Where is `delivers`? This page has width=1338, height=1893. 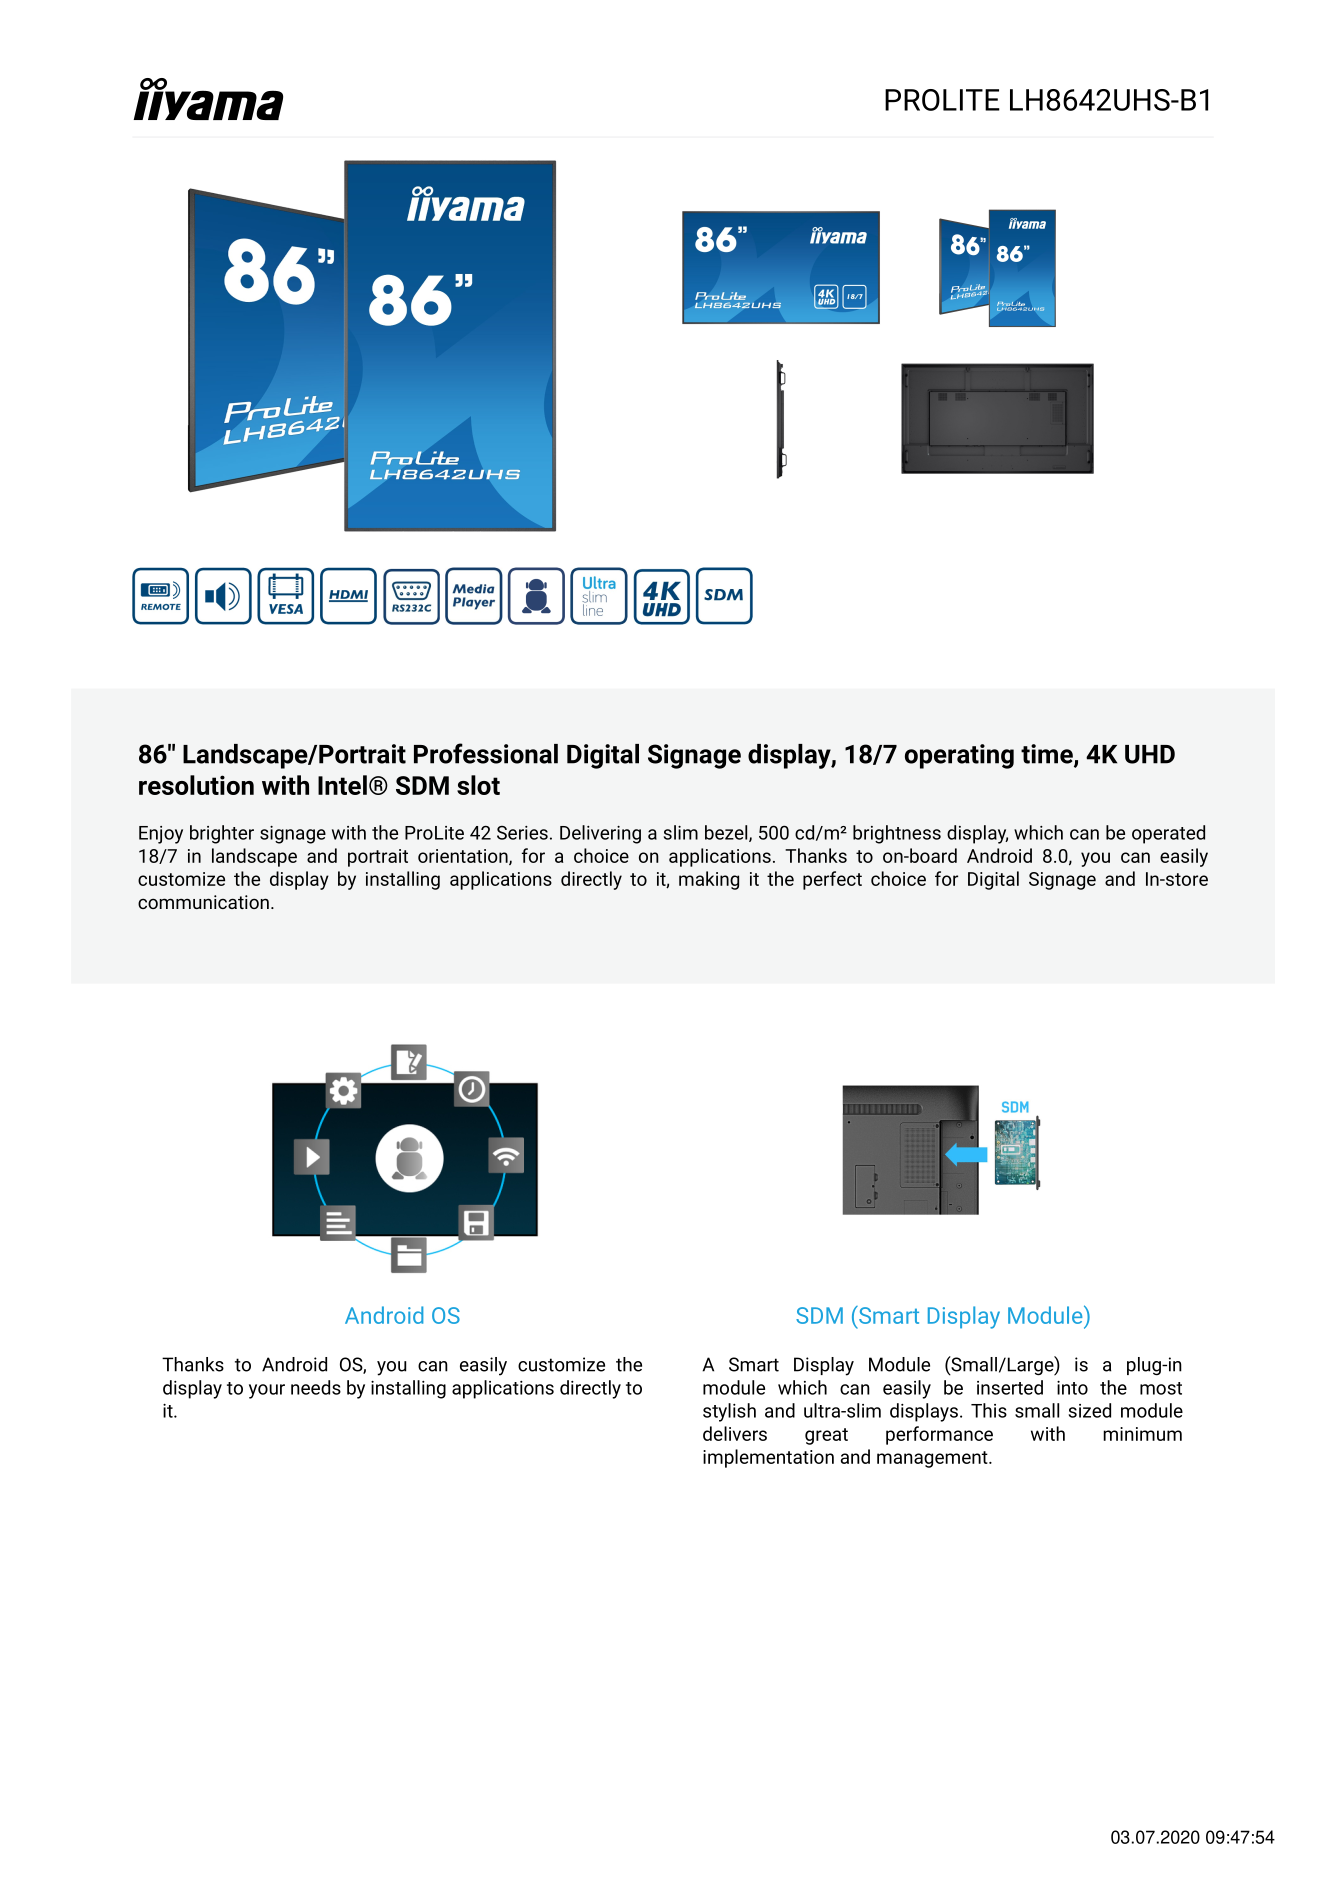 delivers is located at coordinates (735, 1433).
